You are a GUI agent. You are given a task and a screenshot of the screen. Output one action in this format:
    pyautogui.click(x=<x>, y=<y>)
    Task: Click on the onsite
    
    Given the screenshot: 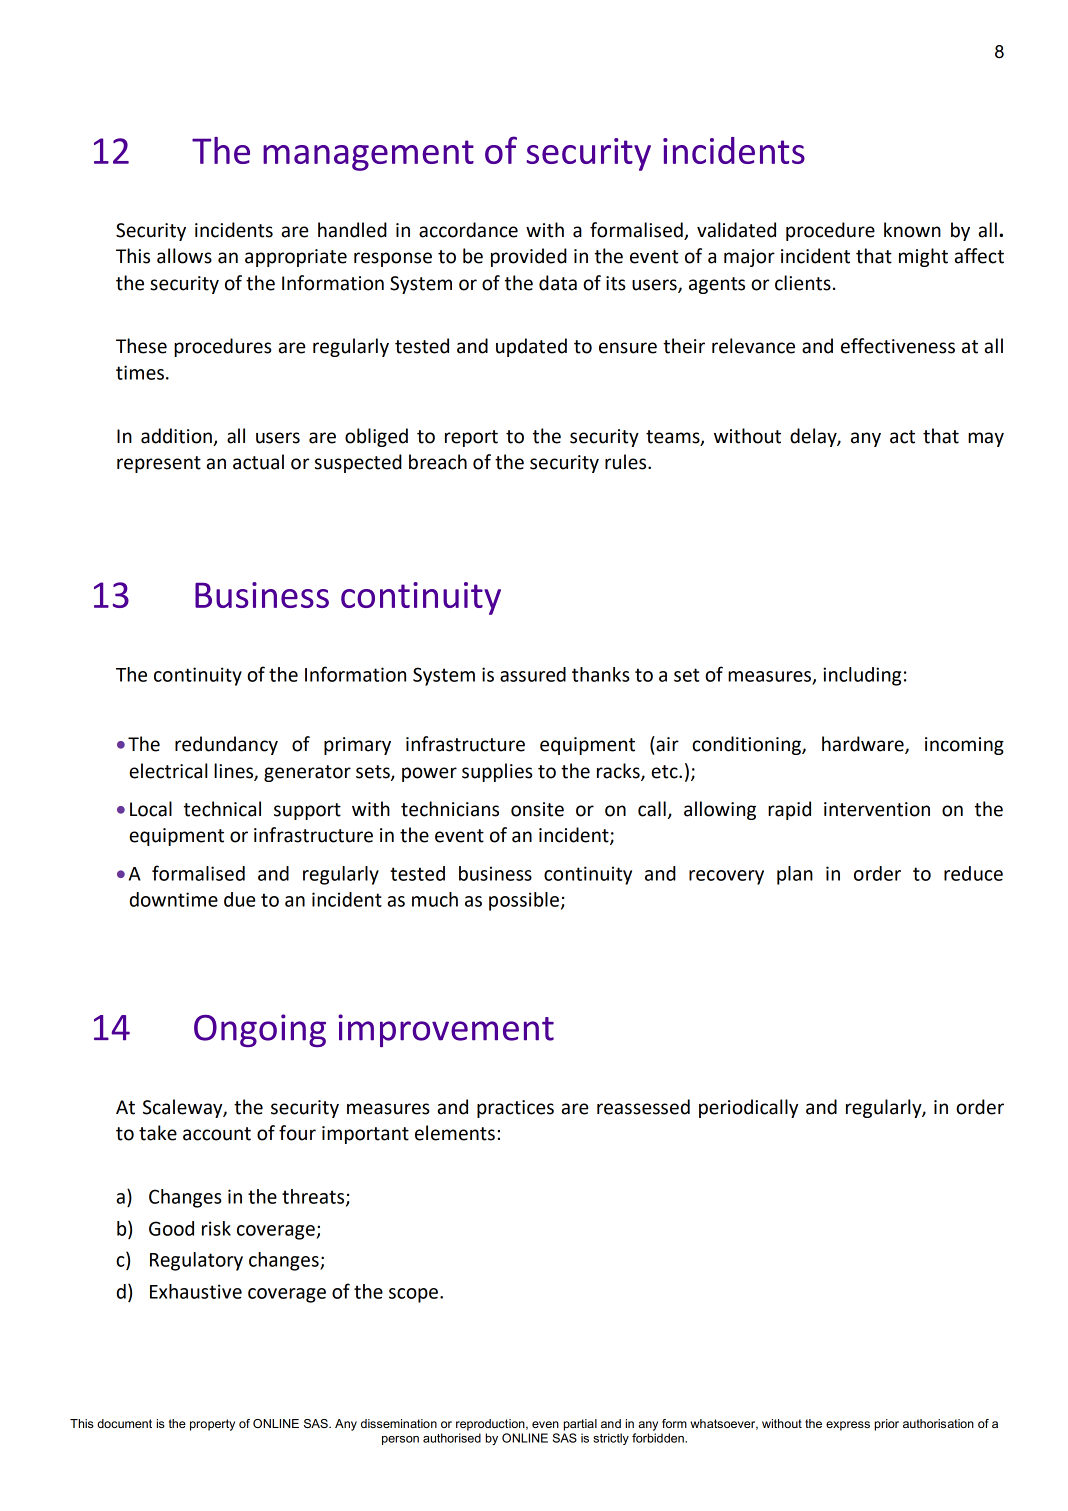 What is the action you would take?
    pyautogui.click(x=537, y=809)
